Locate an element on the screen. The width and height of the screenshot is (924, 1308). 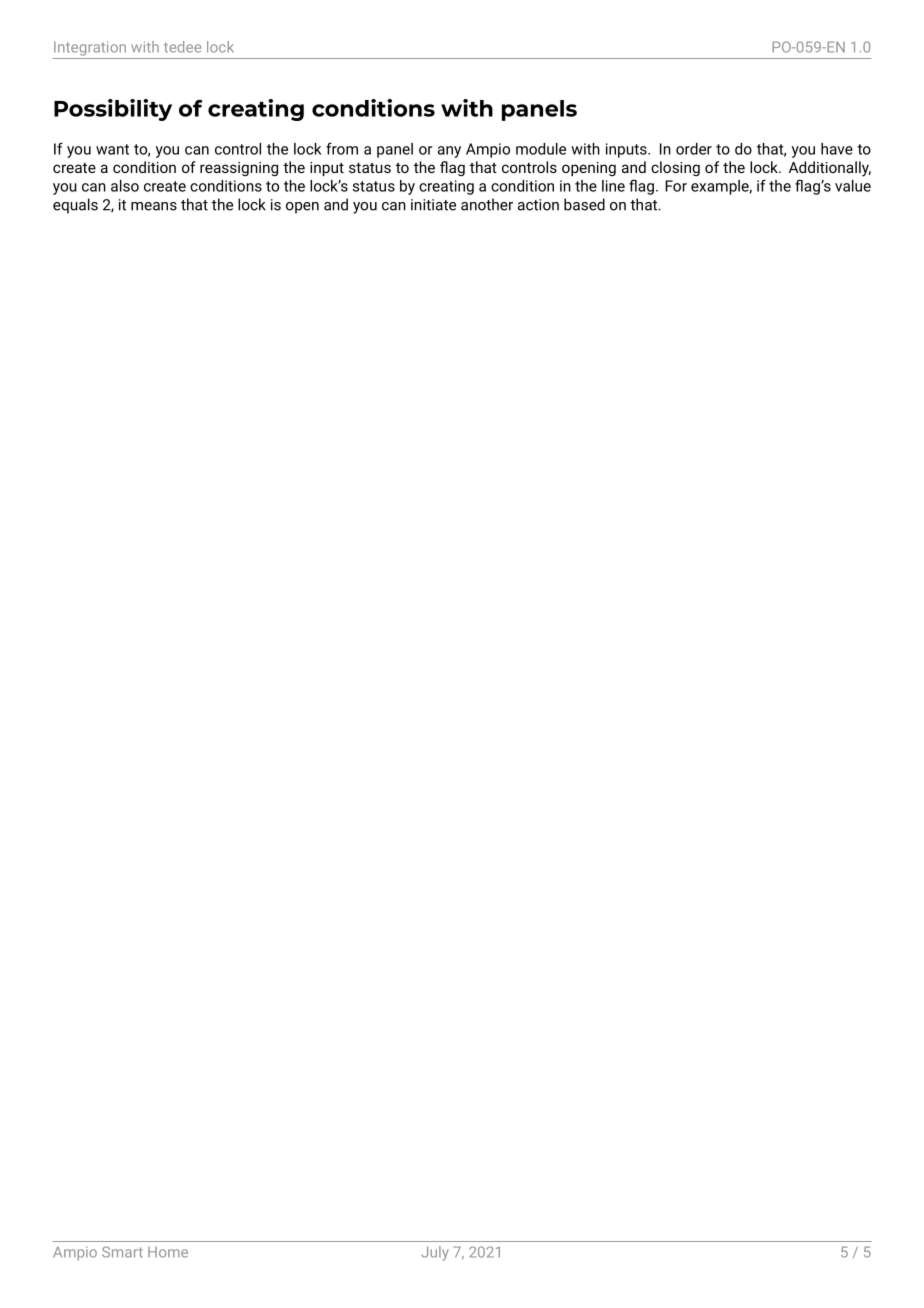
based is located at coordinates (584, 204).
